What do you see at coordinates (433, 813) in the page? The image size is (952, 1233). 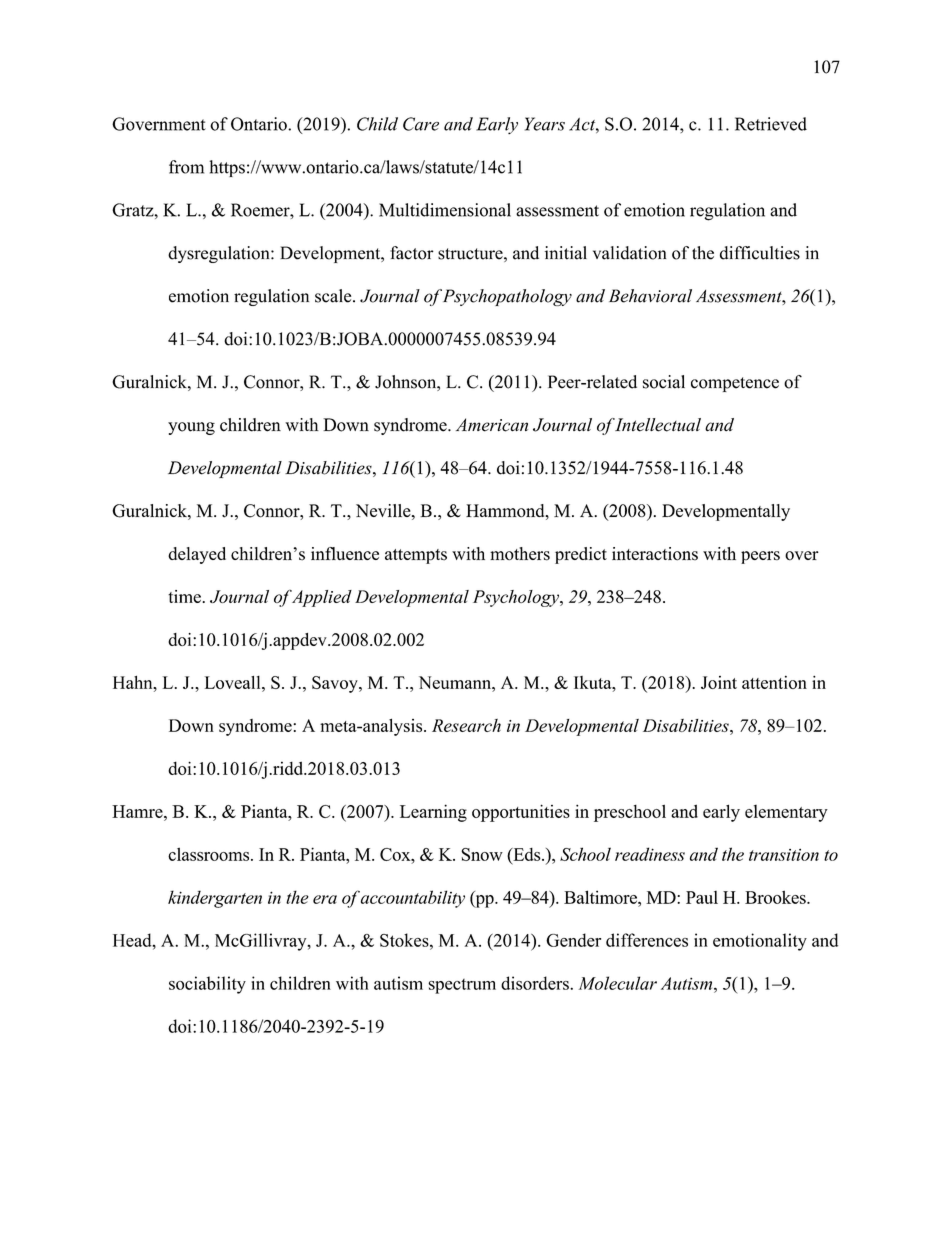 I see `Learning` at bounding box center [433, 813].
